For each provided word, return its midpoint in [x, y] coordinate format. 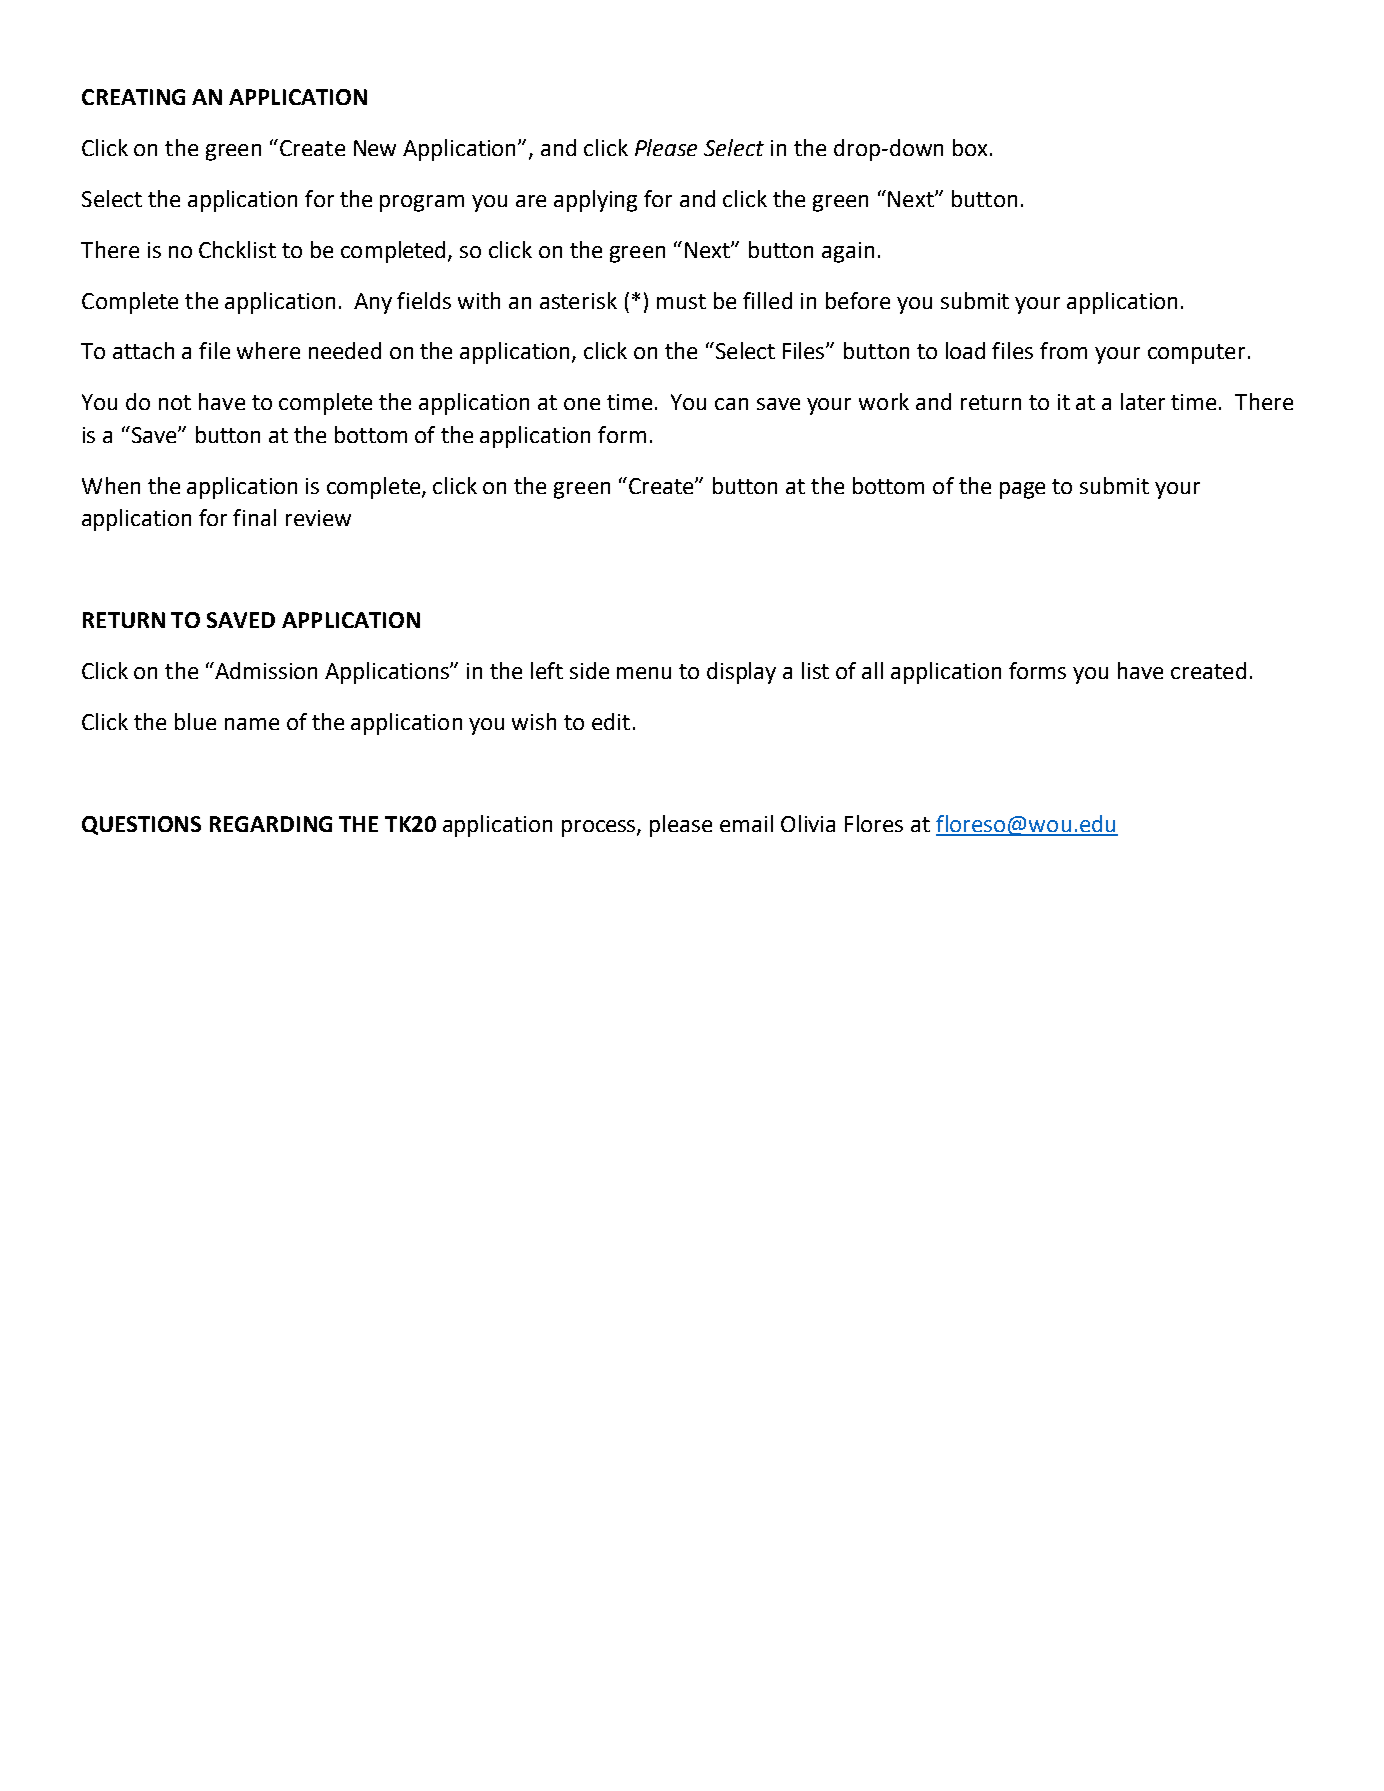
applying [595, 201]
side [589, 670]
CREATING [133, 97]
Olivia [808, 823]
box [970, 147]
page [1022, 490]
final [254, 517]
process [600, 828]
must [681, 301]
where [268, 350]
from [1063, 350]
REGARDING [271, 824]
